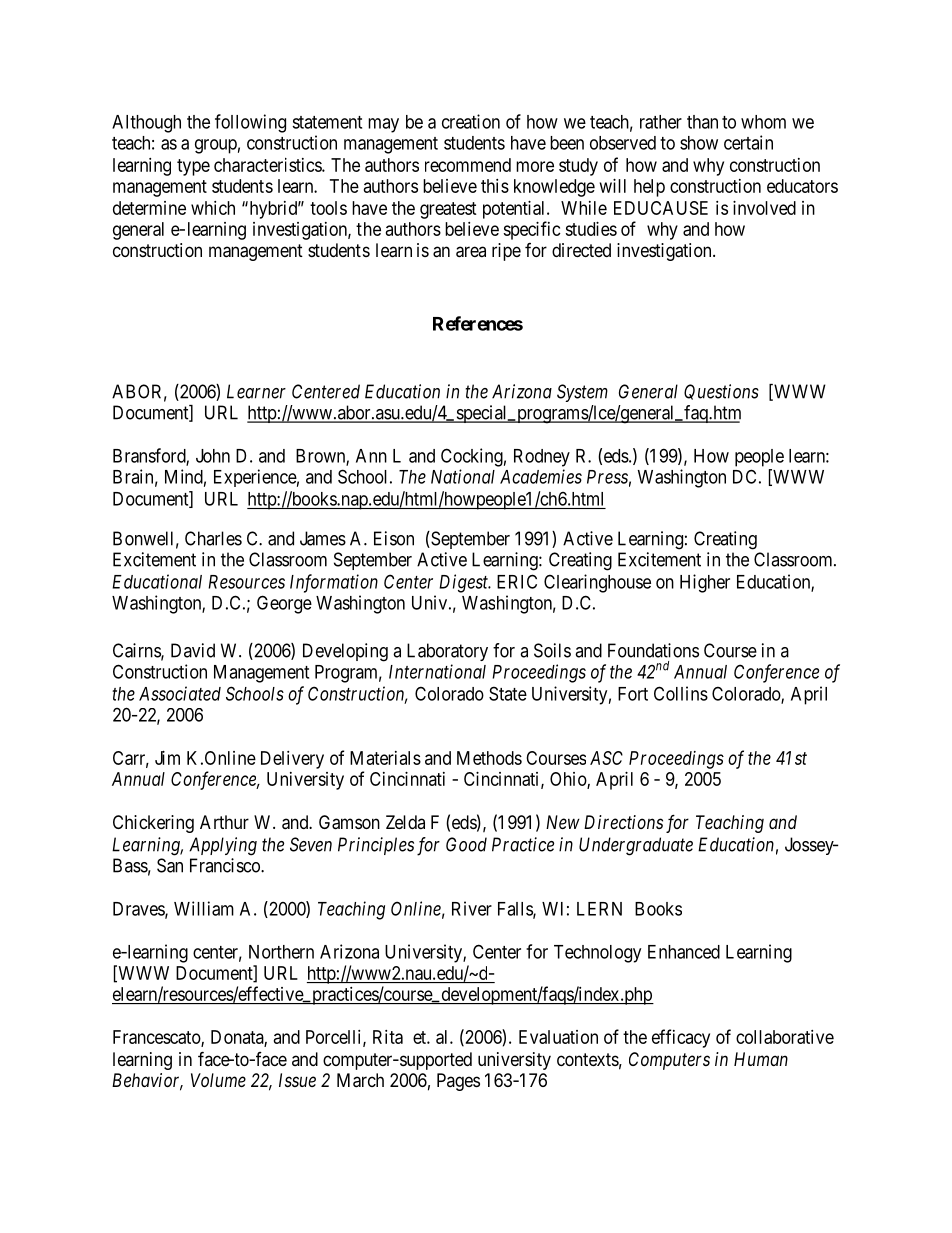 This screenshot has height=1233, width=952. What do you see at coordinates (213, 456) in the screenshot?
I see `John` at bounding box center [213, 456].
